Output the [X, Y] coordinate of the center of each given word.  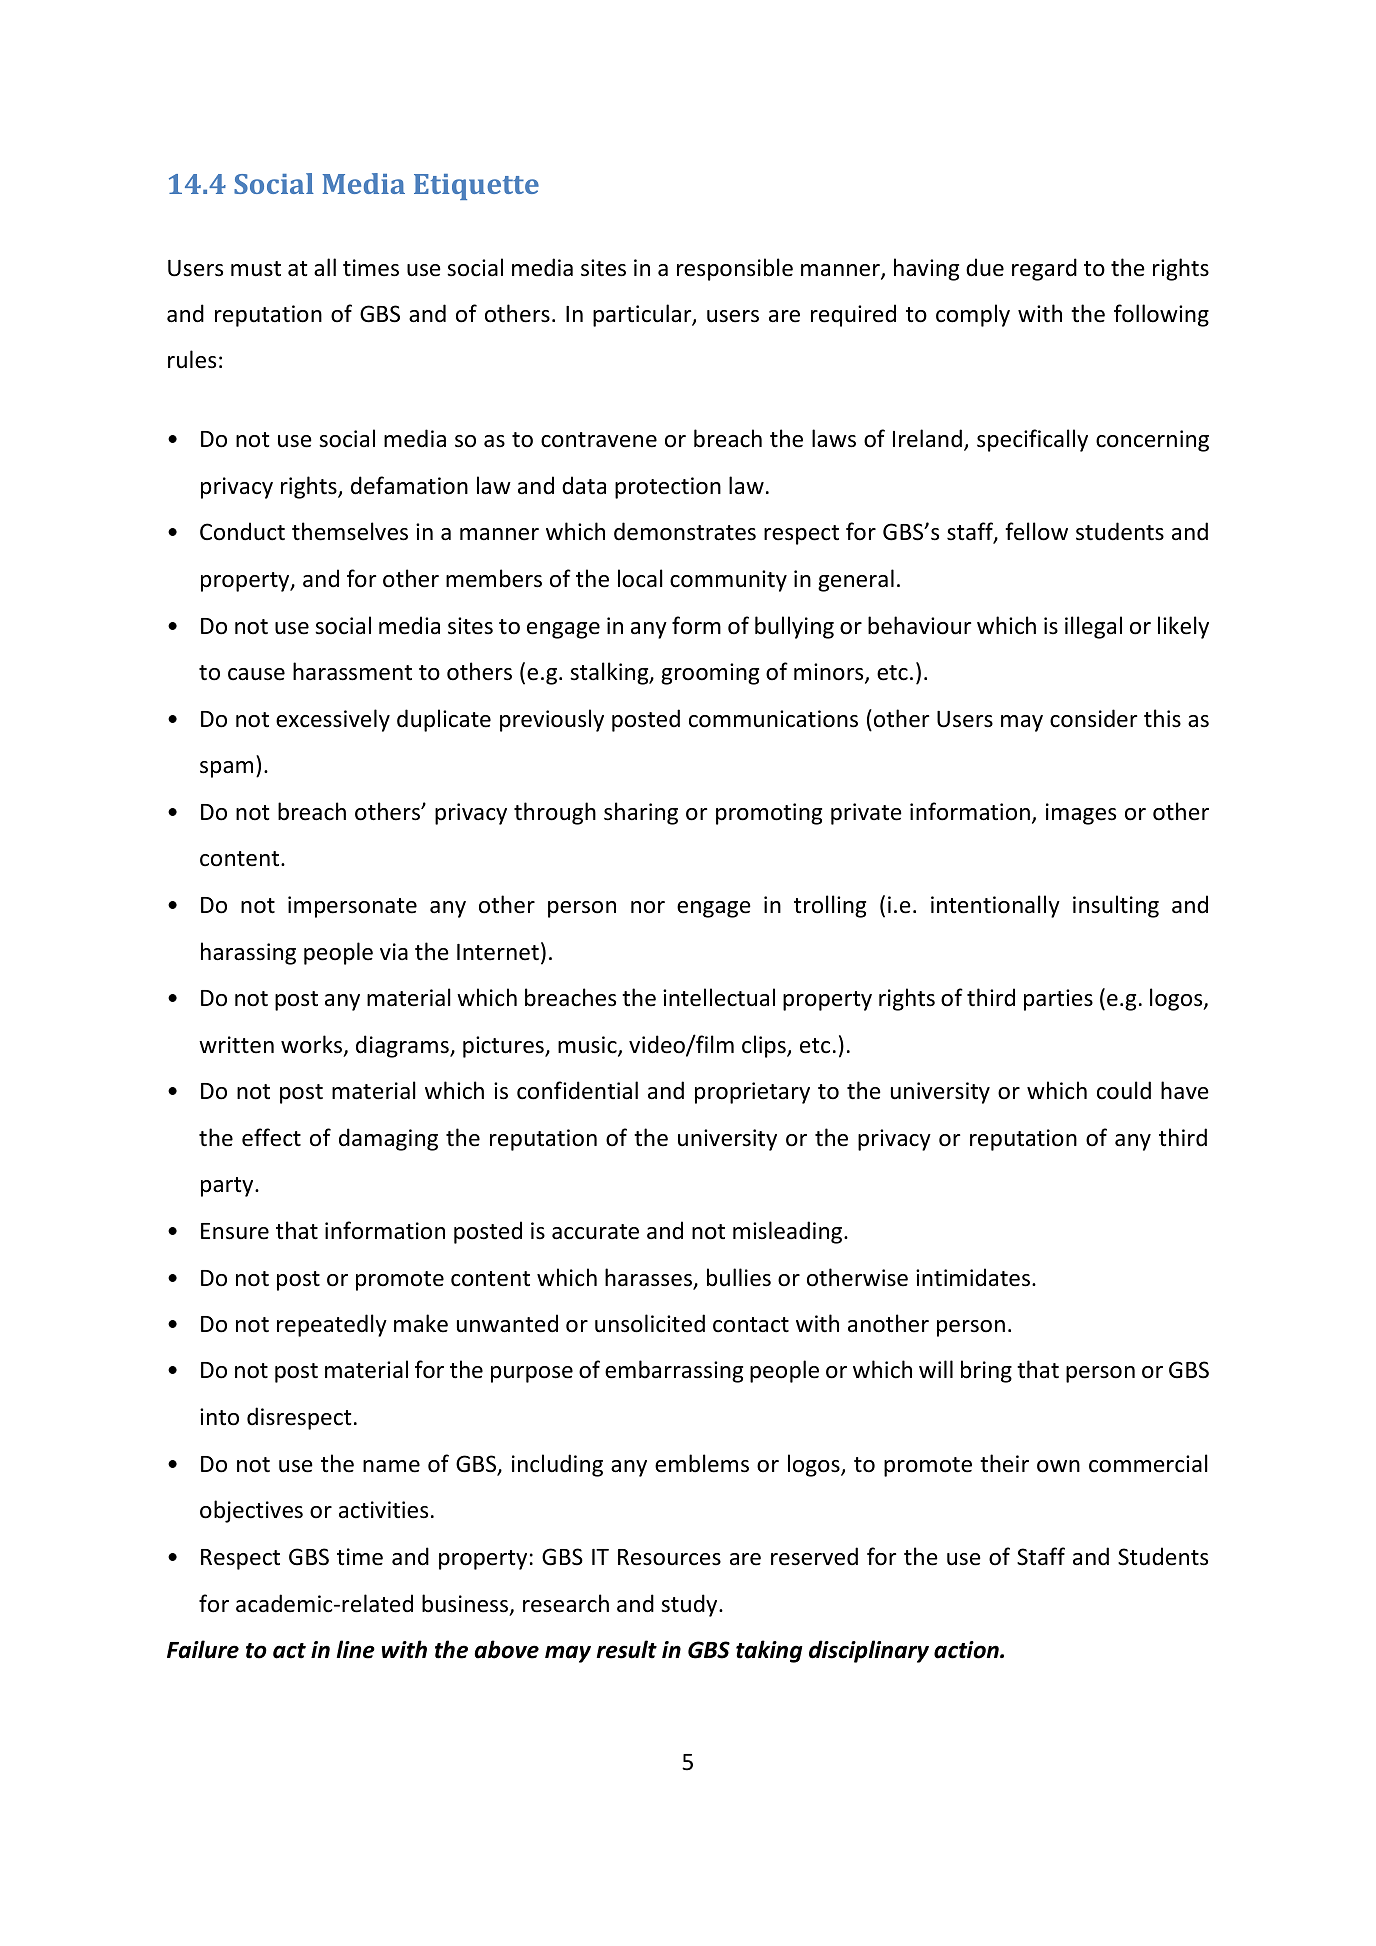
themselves [350, 531]
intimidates [974, 1277]
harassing [248, 953]
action [967, 1650]
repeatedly [332, 1325]
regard [1044, 269]
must [256, 269]
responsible [735, 269]
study [690, 1605]
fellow [1036, 531]
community [728, 581]
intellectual [719, 997]
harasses [650, 1278]
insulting [1116, 906]
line [356, 1649]
